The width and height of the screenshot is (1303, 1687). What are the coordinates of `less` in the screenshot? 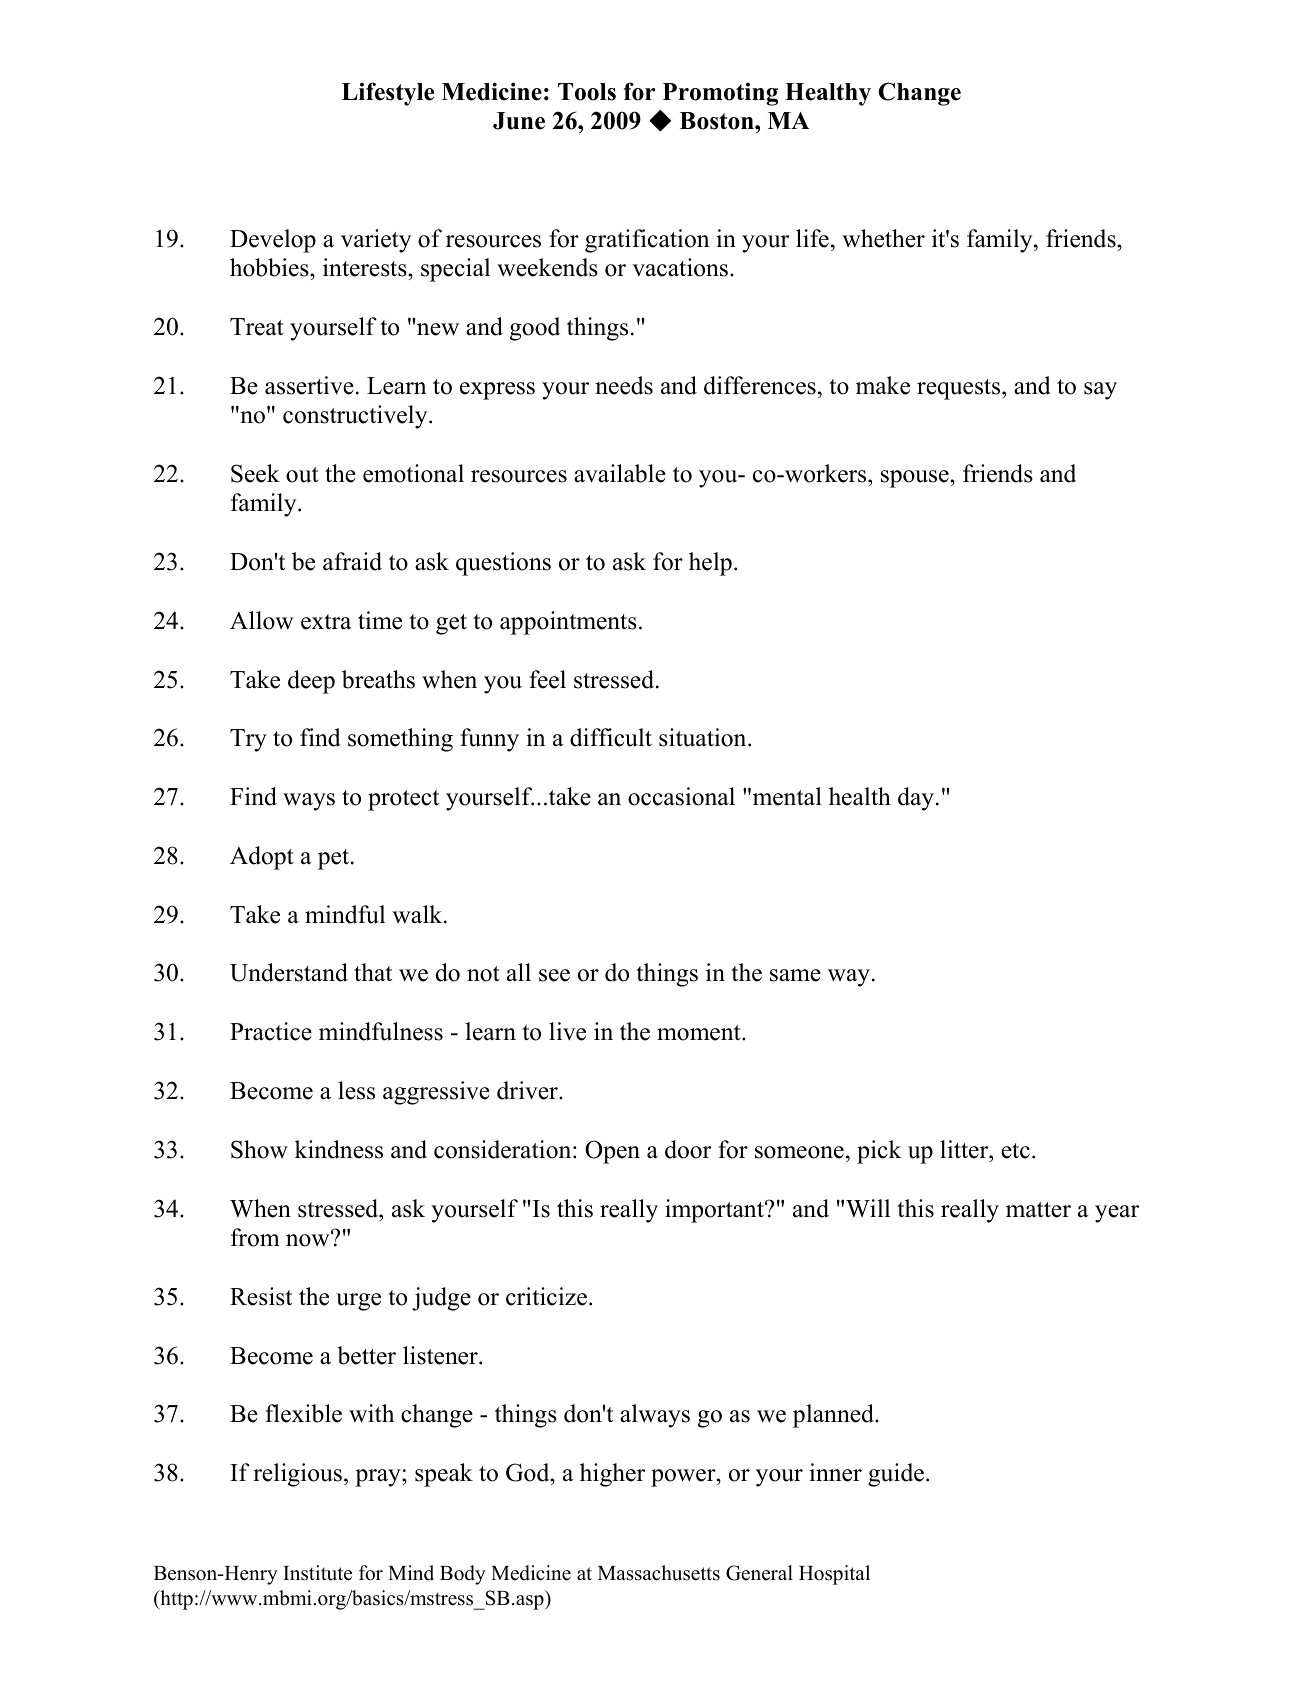 It's located at (356, 1090).
